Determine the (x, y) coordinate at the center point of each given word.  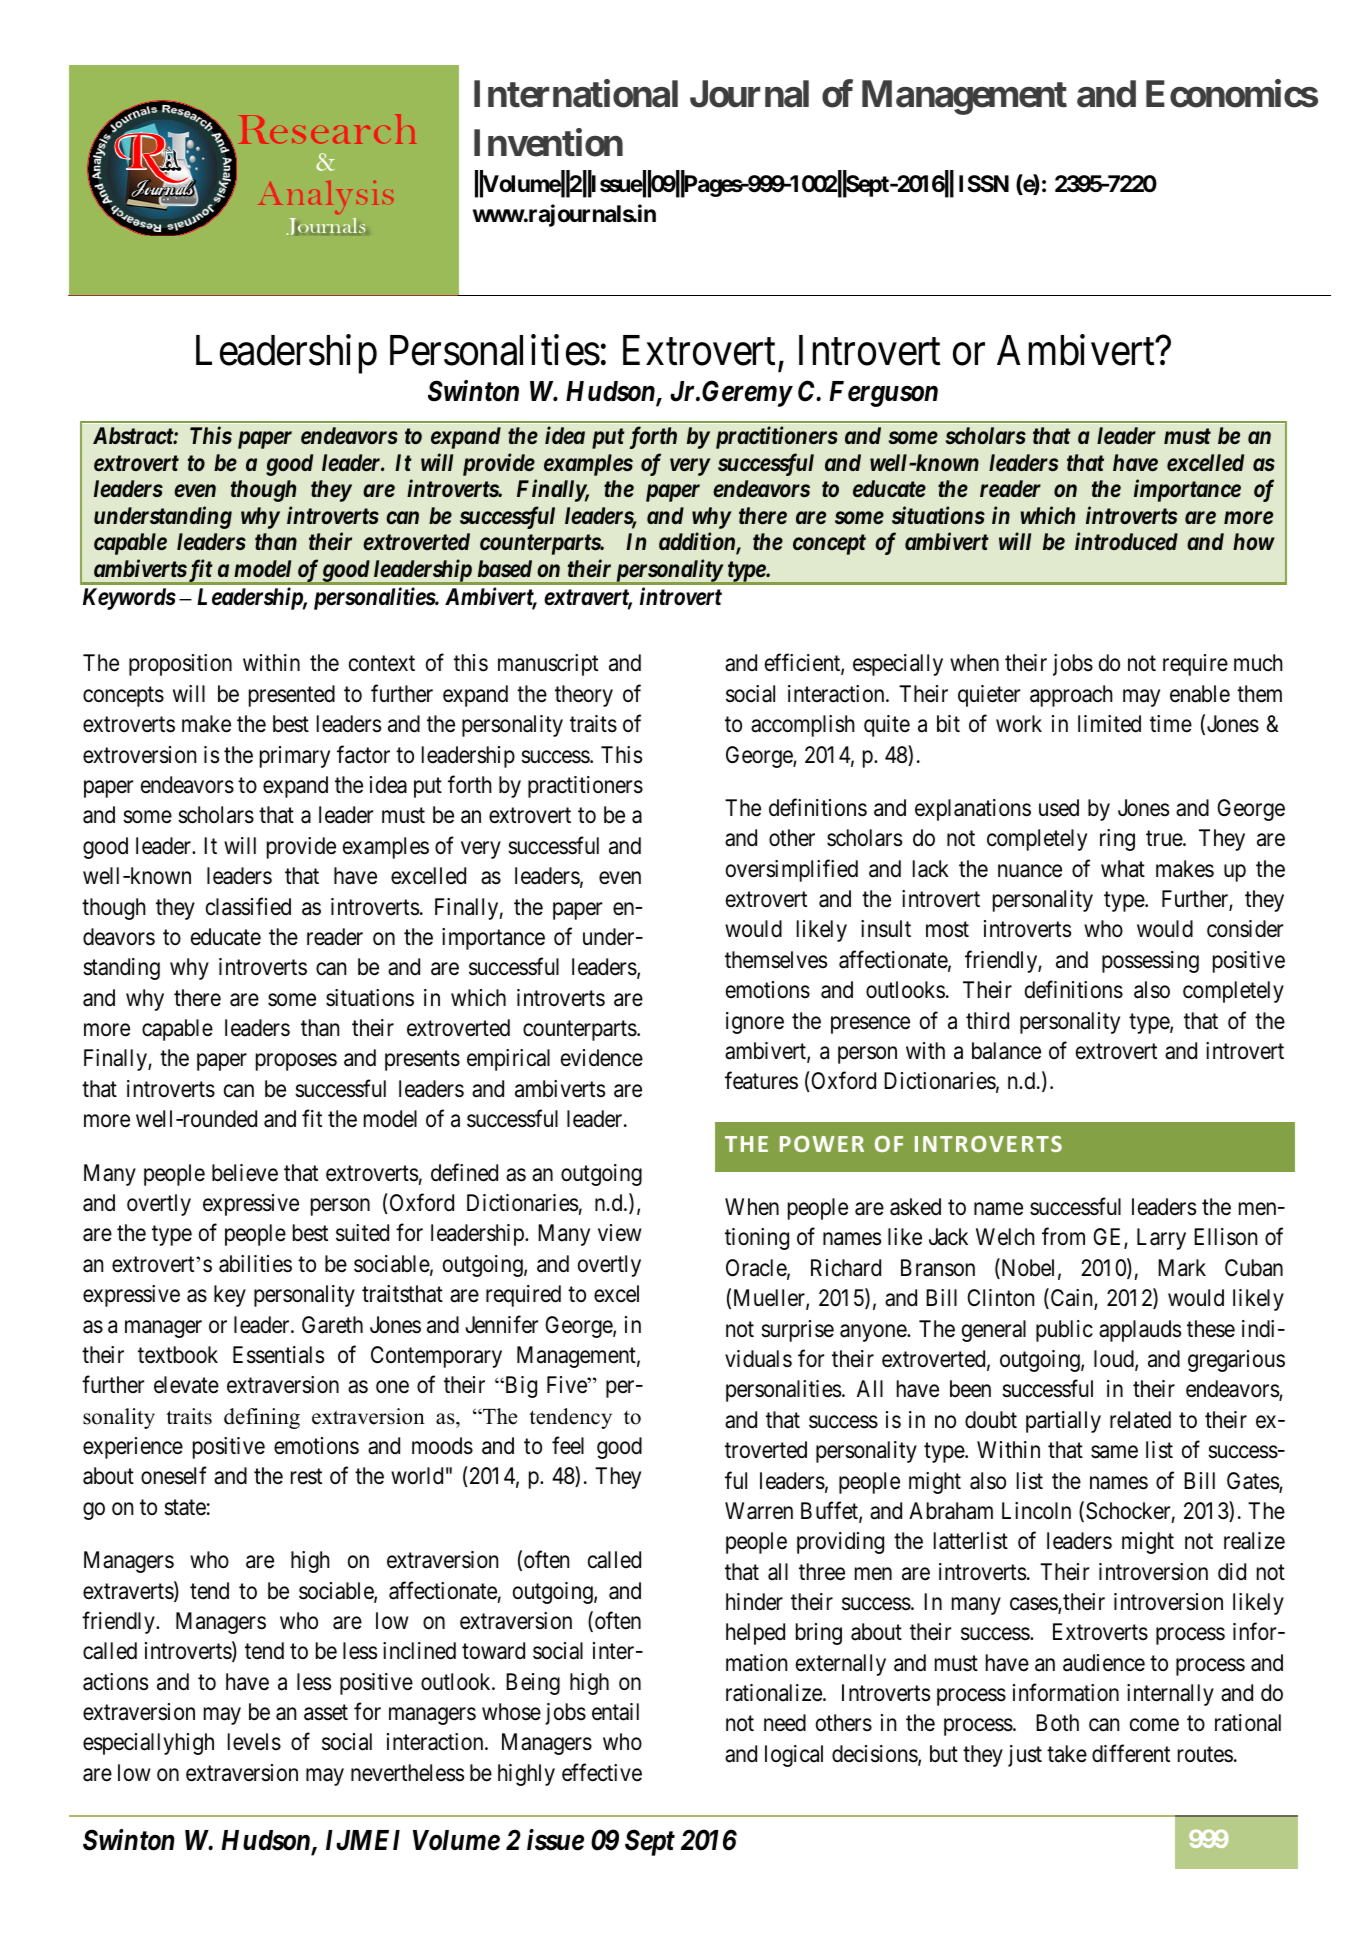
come (1154, 1725)
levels (254, 1742)
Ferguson (883, 394)
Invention (548, 142)
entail (615, 1712)
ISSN (984, 184)
